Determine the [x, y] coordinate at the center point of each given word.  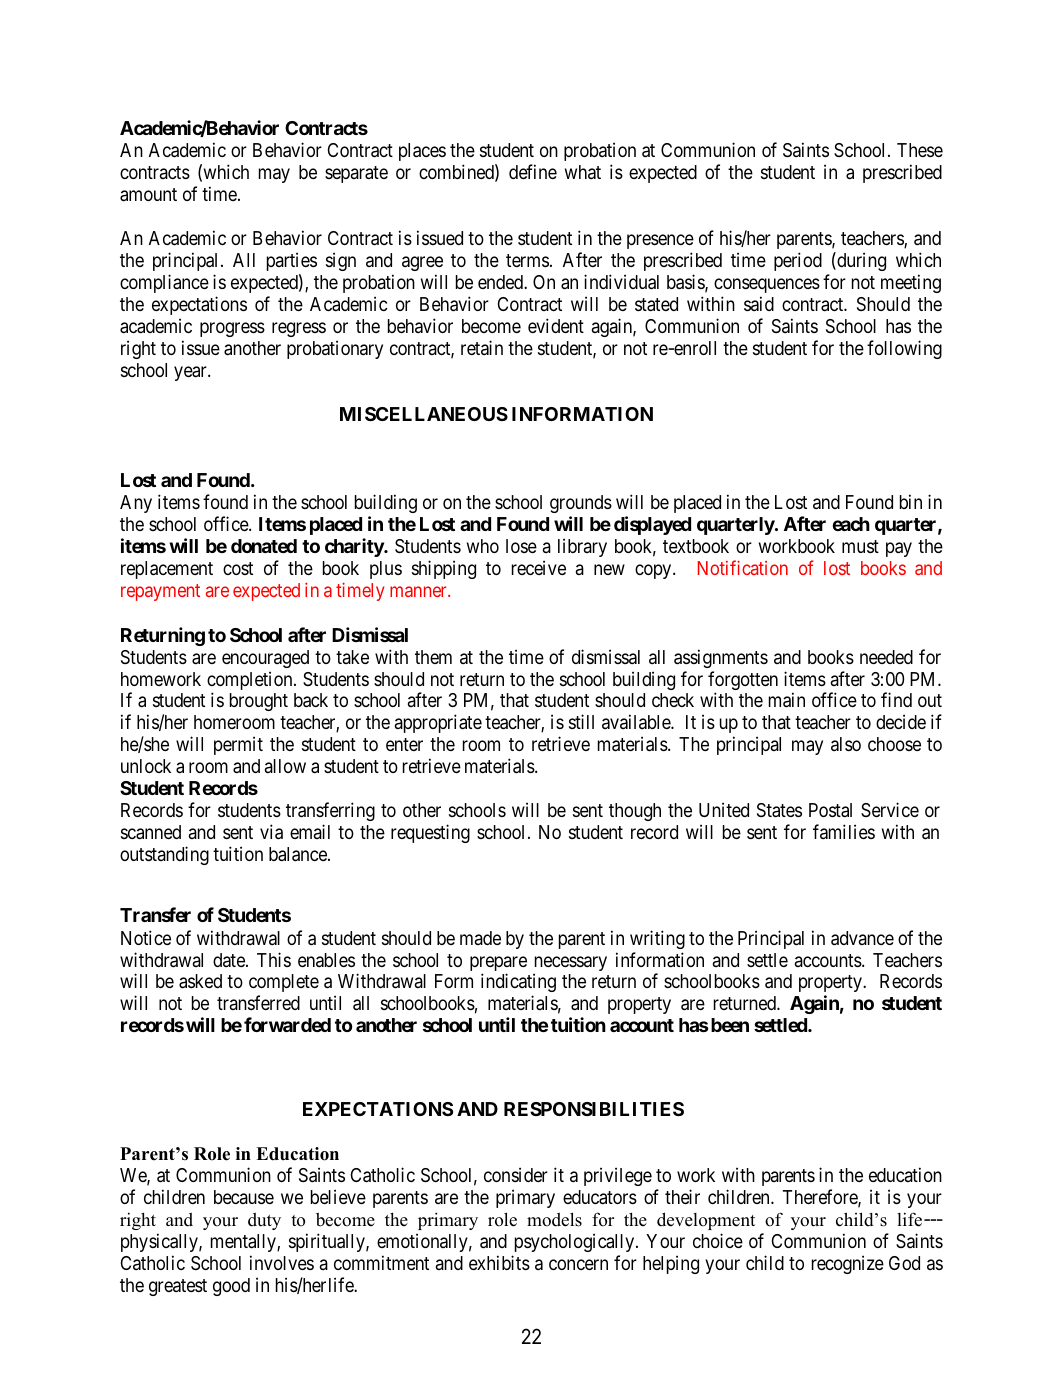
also [846, 744]
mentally [244, 1243]
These [920, 150]
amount [148, 194]
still [581, 721]
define [533, 171]
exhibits [499, 1262]
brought [259, 702]
